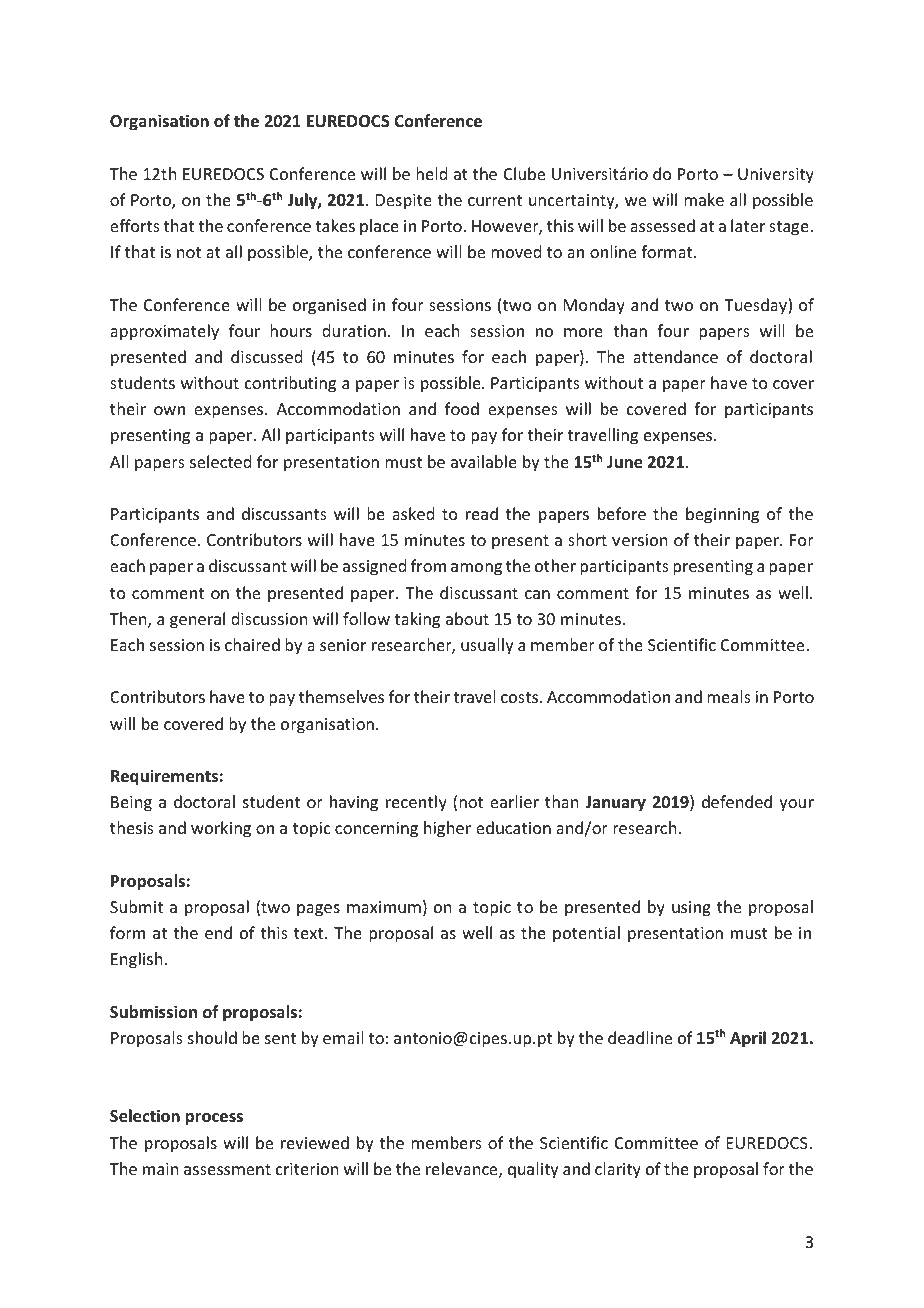 The image size is (924, 1308). I want to click on efforts, so click(135, 225).
